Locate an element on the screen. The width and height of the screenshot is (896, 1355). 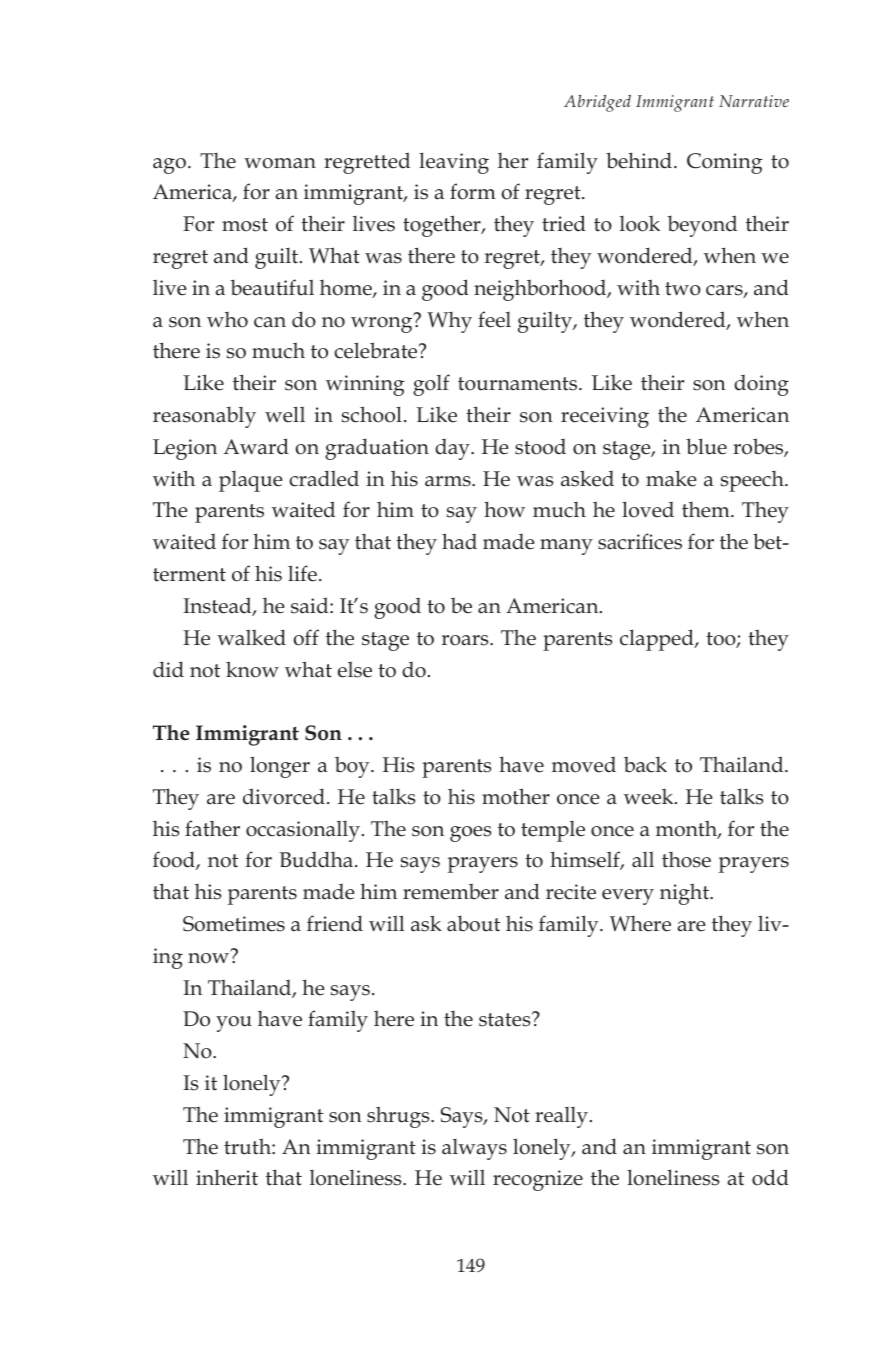
inherit is located at coordinates (227, 1177).
